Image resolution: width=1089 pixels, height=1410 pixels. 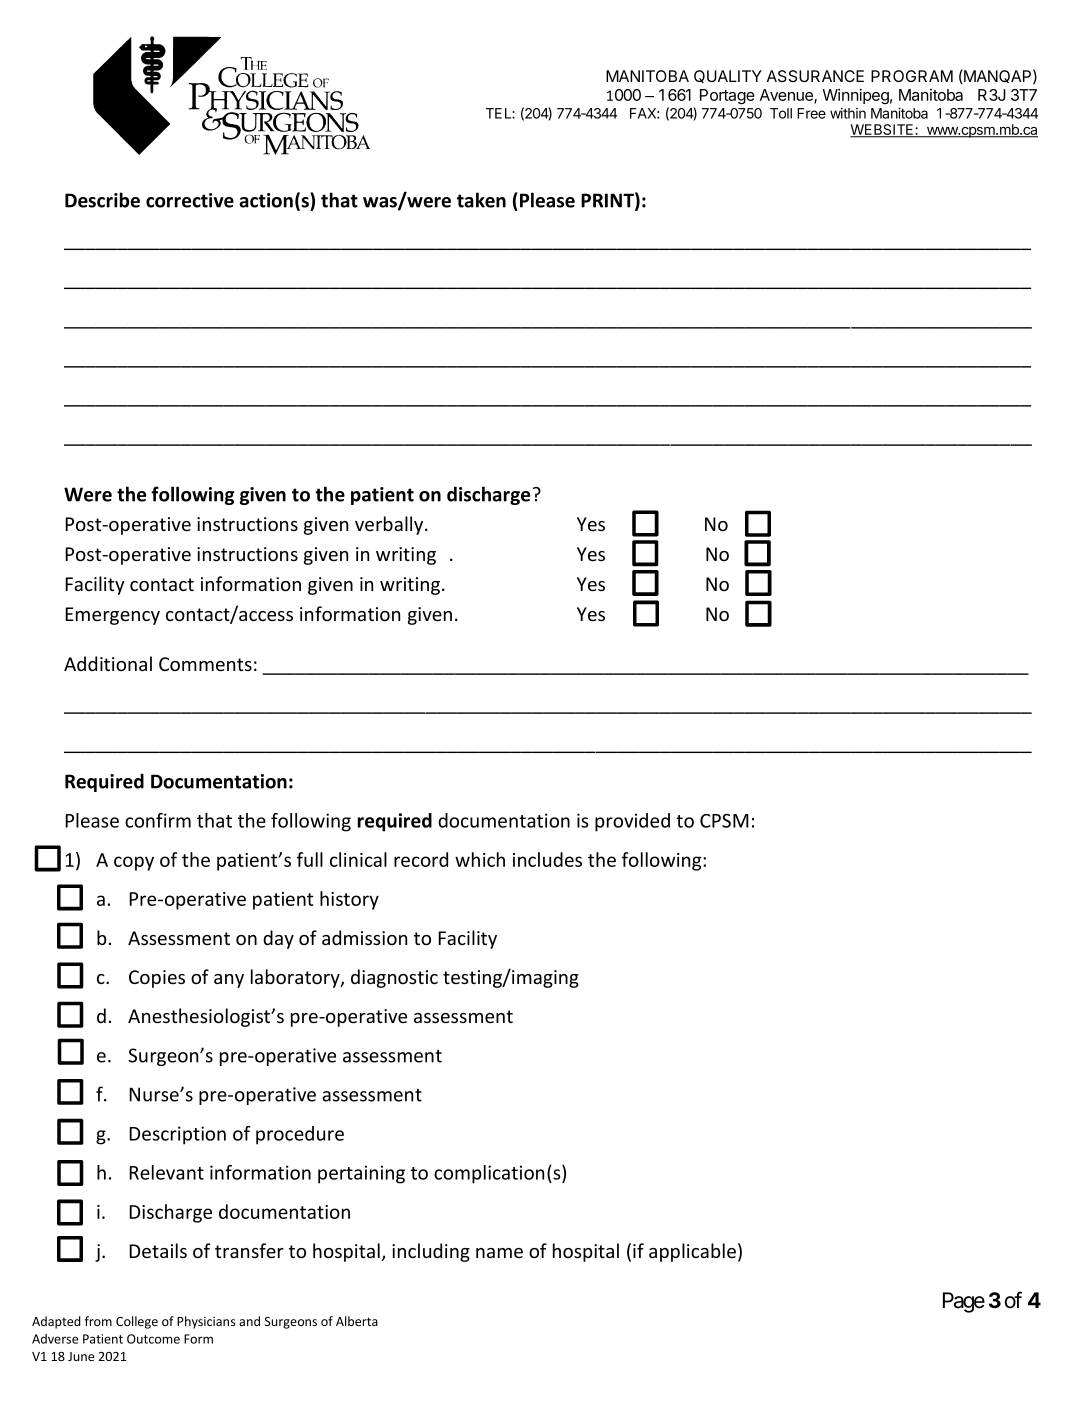 What do you see at coordinates (137, 1322) in the screenshot?
I see `College` at bounding box center [137, 1322].
